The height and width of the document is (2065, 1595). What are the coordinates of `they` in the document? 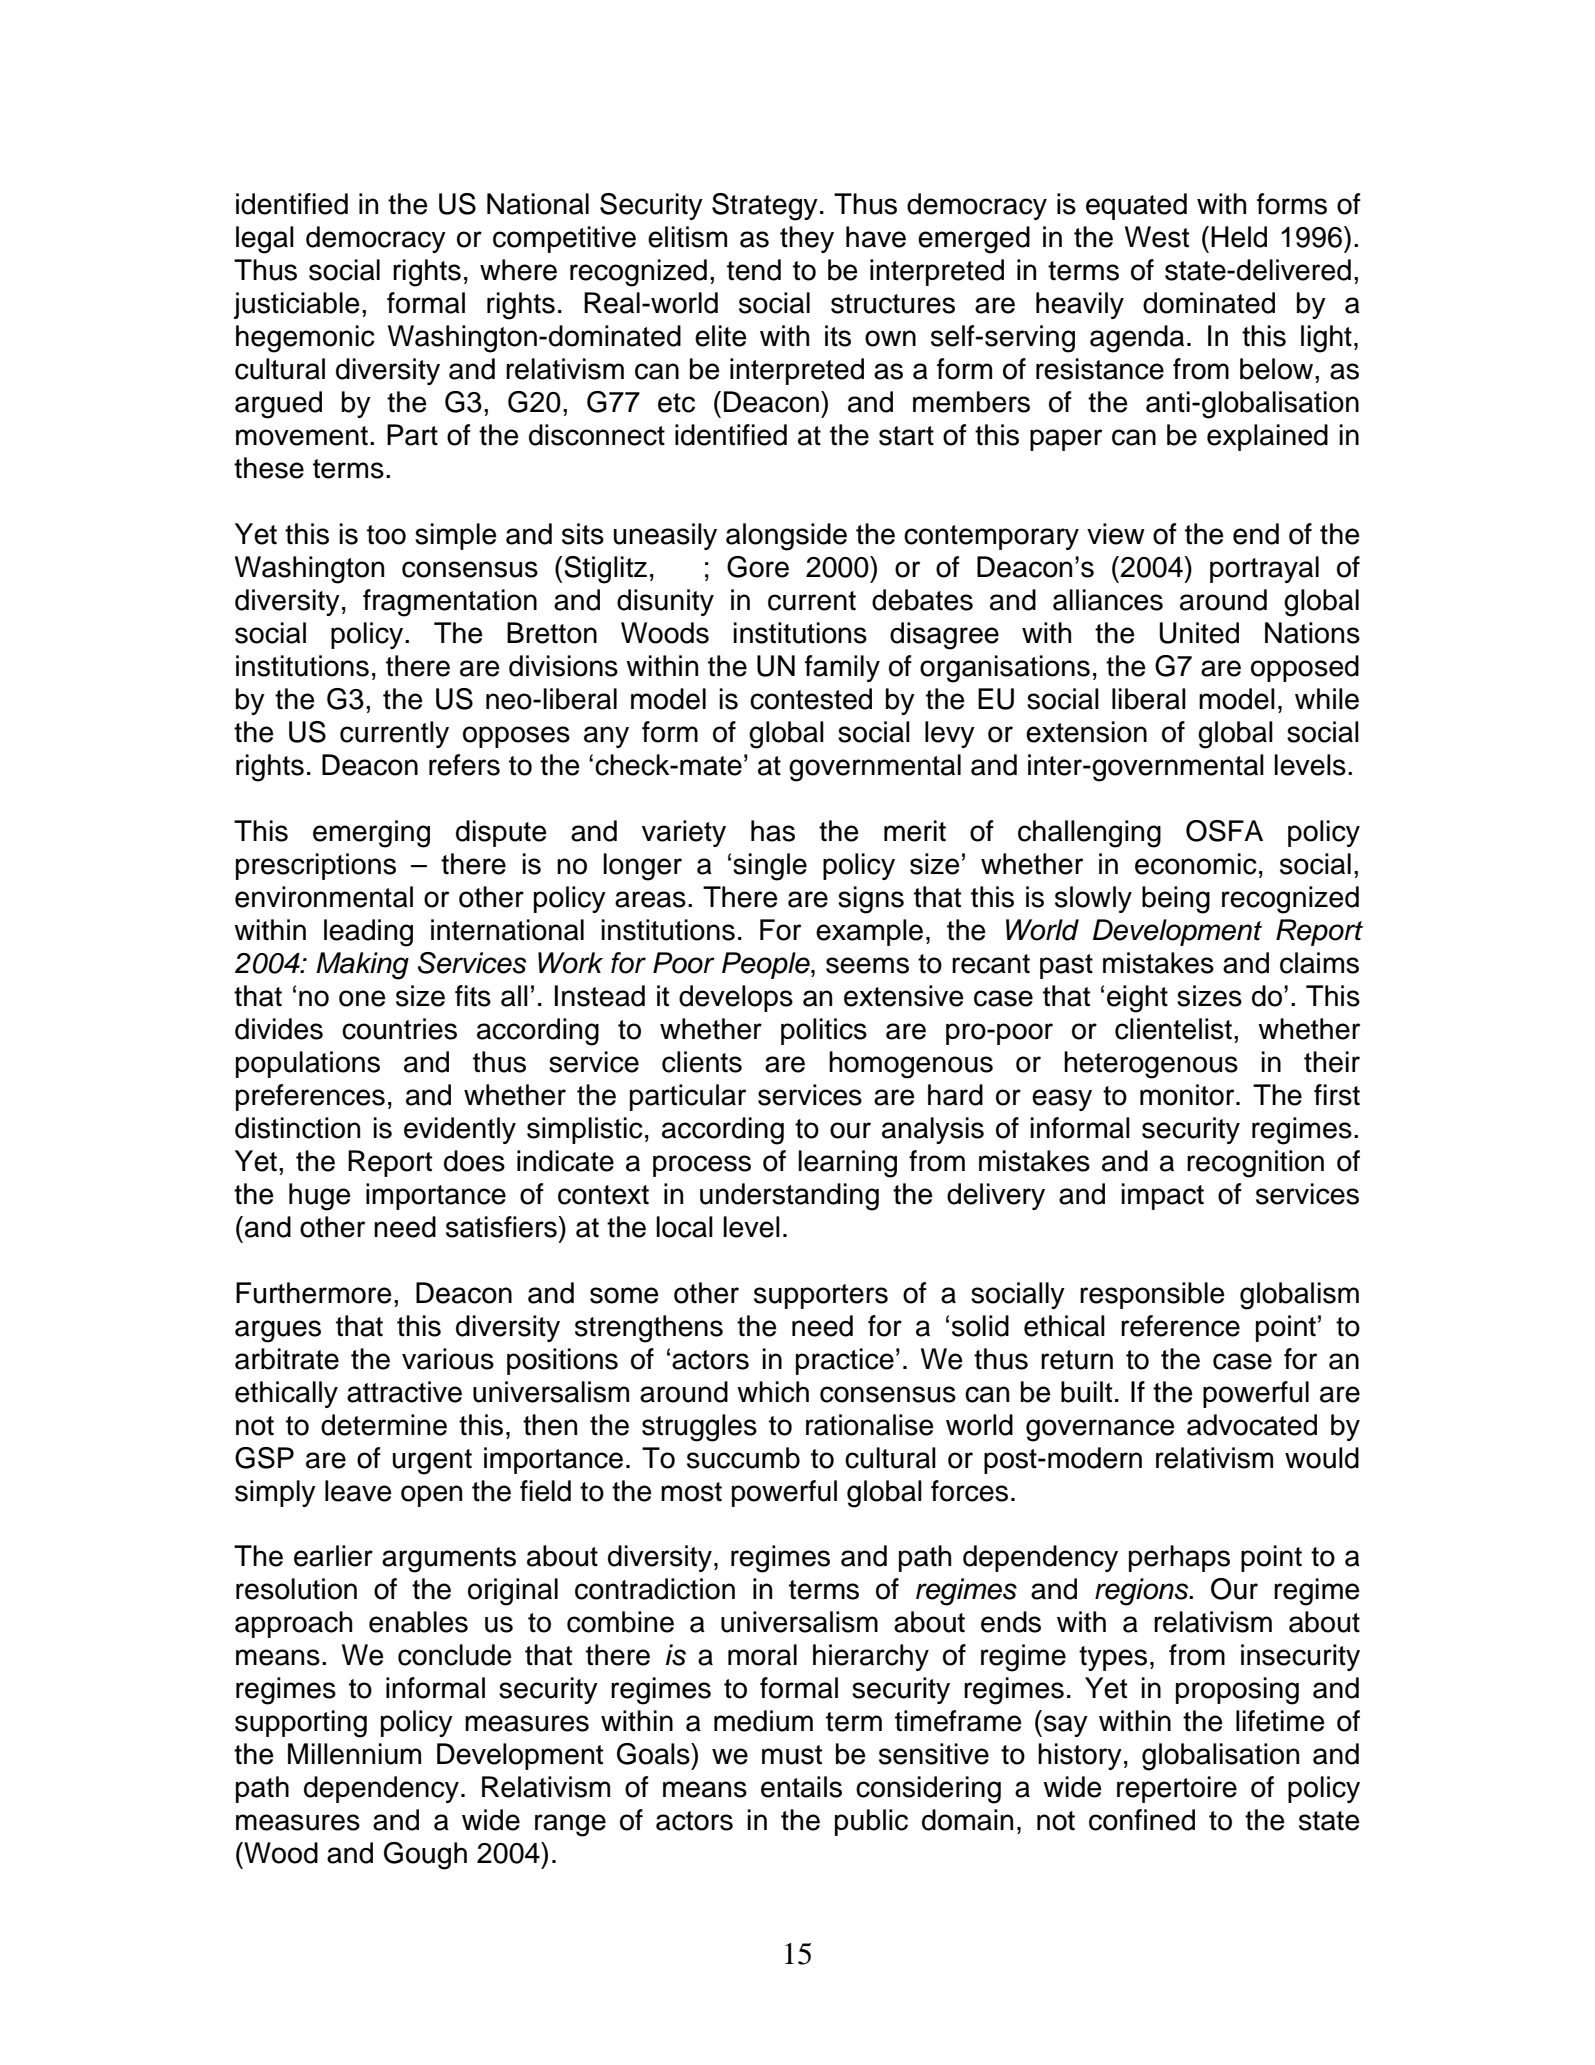 It's located at (807, 239).
